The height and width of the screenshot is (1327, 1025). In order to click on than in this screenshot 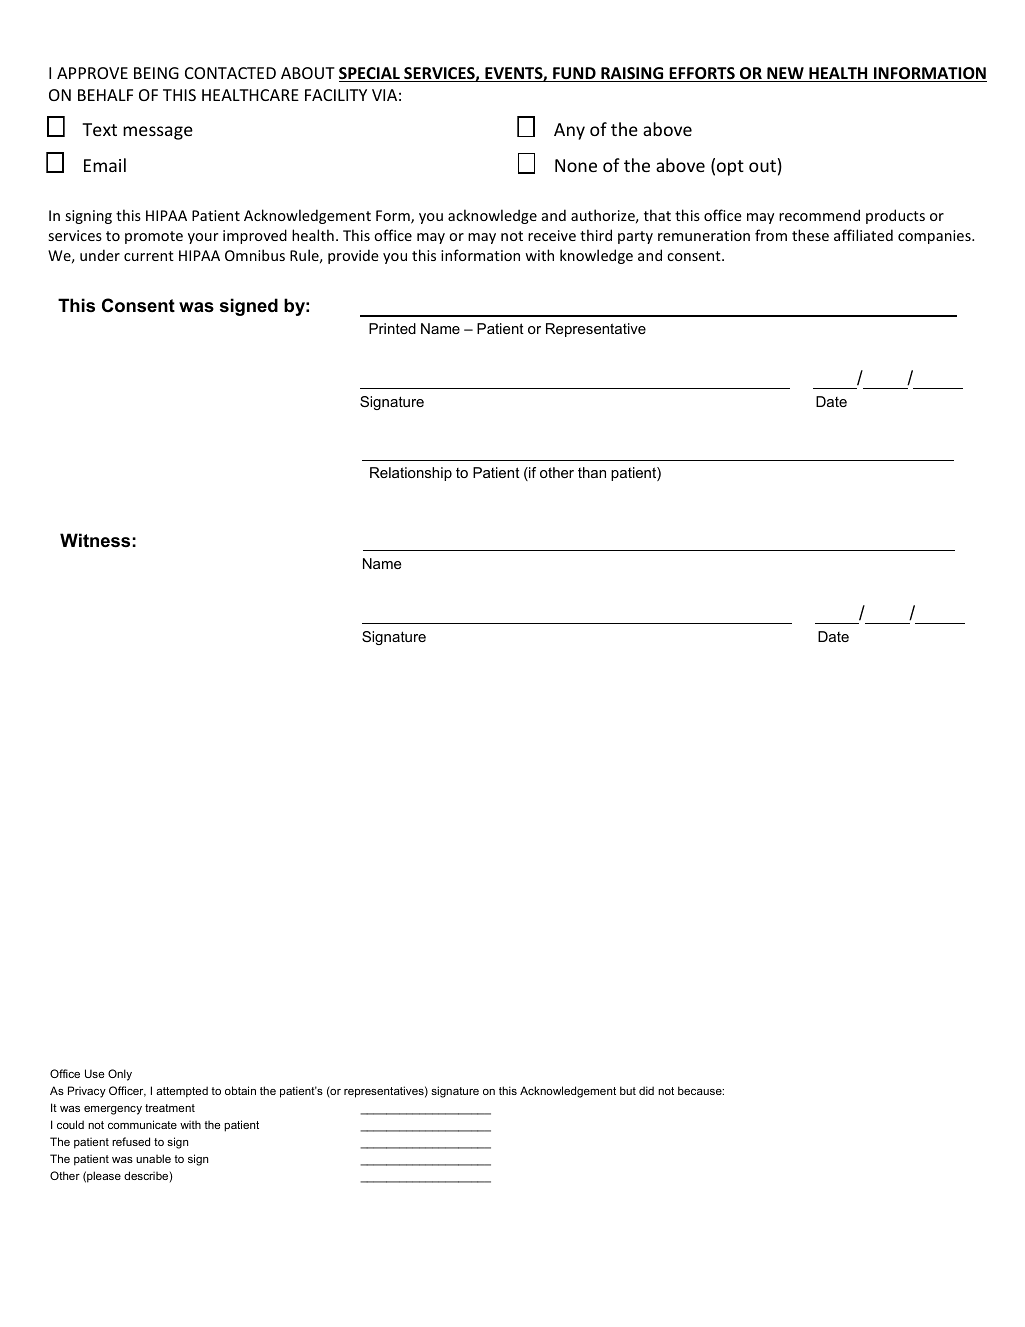, I will do `click(592, 472)`.
